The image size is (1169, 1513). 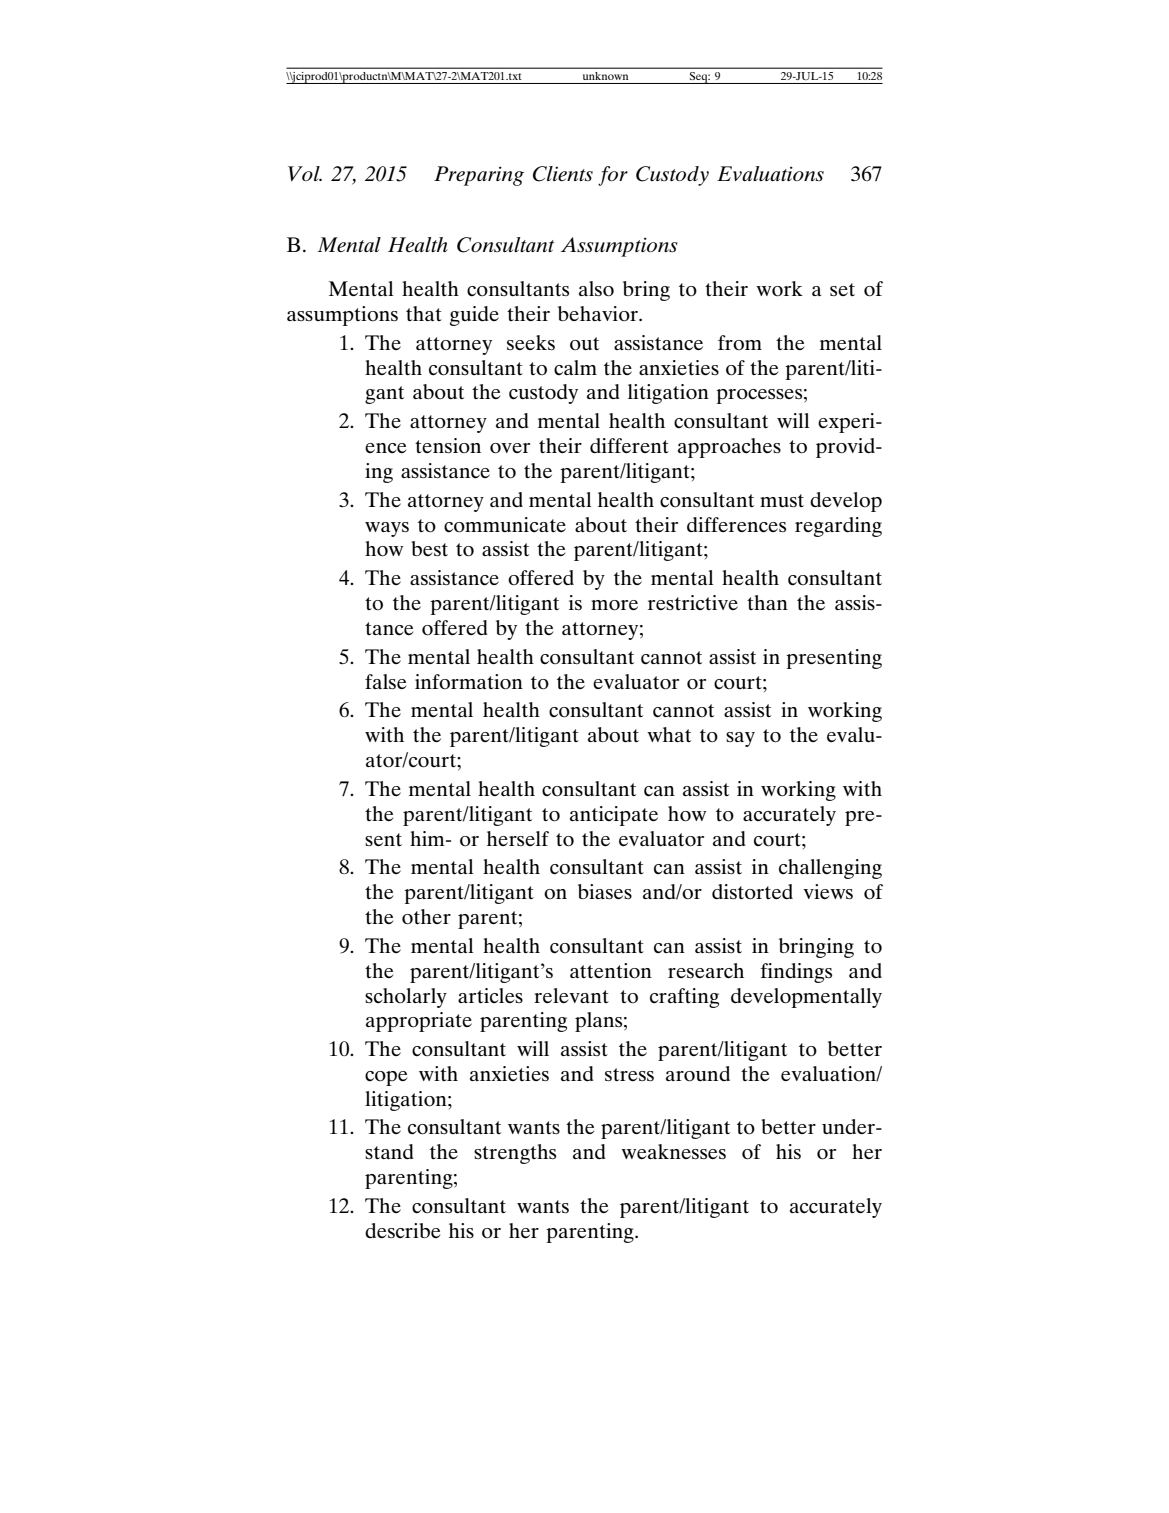 I want to click on must, so click(x=782, y=500).
